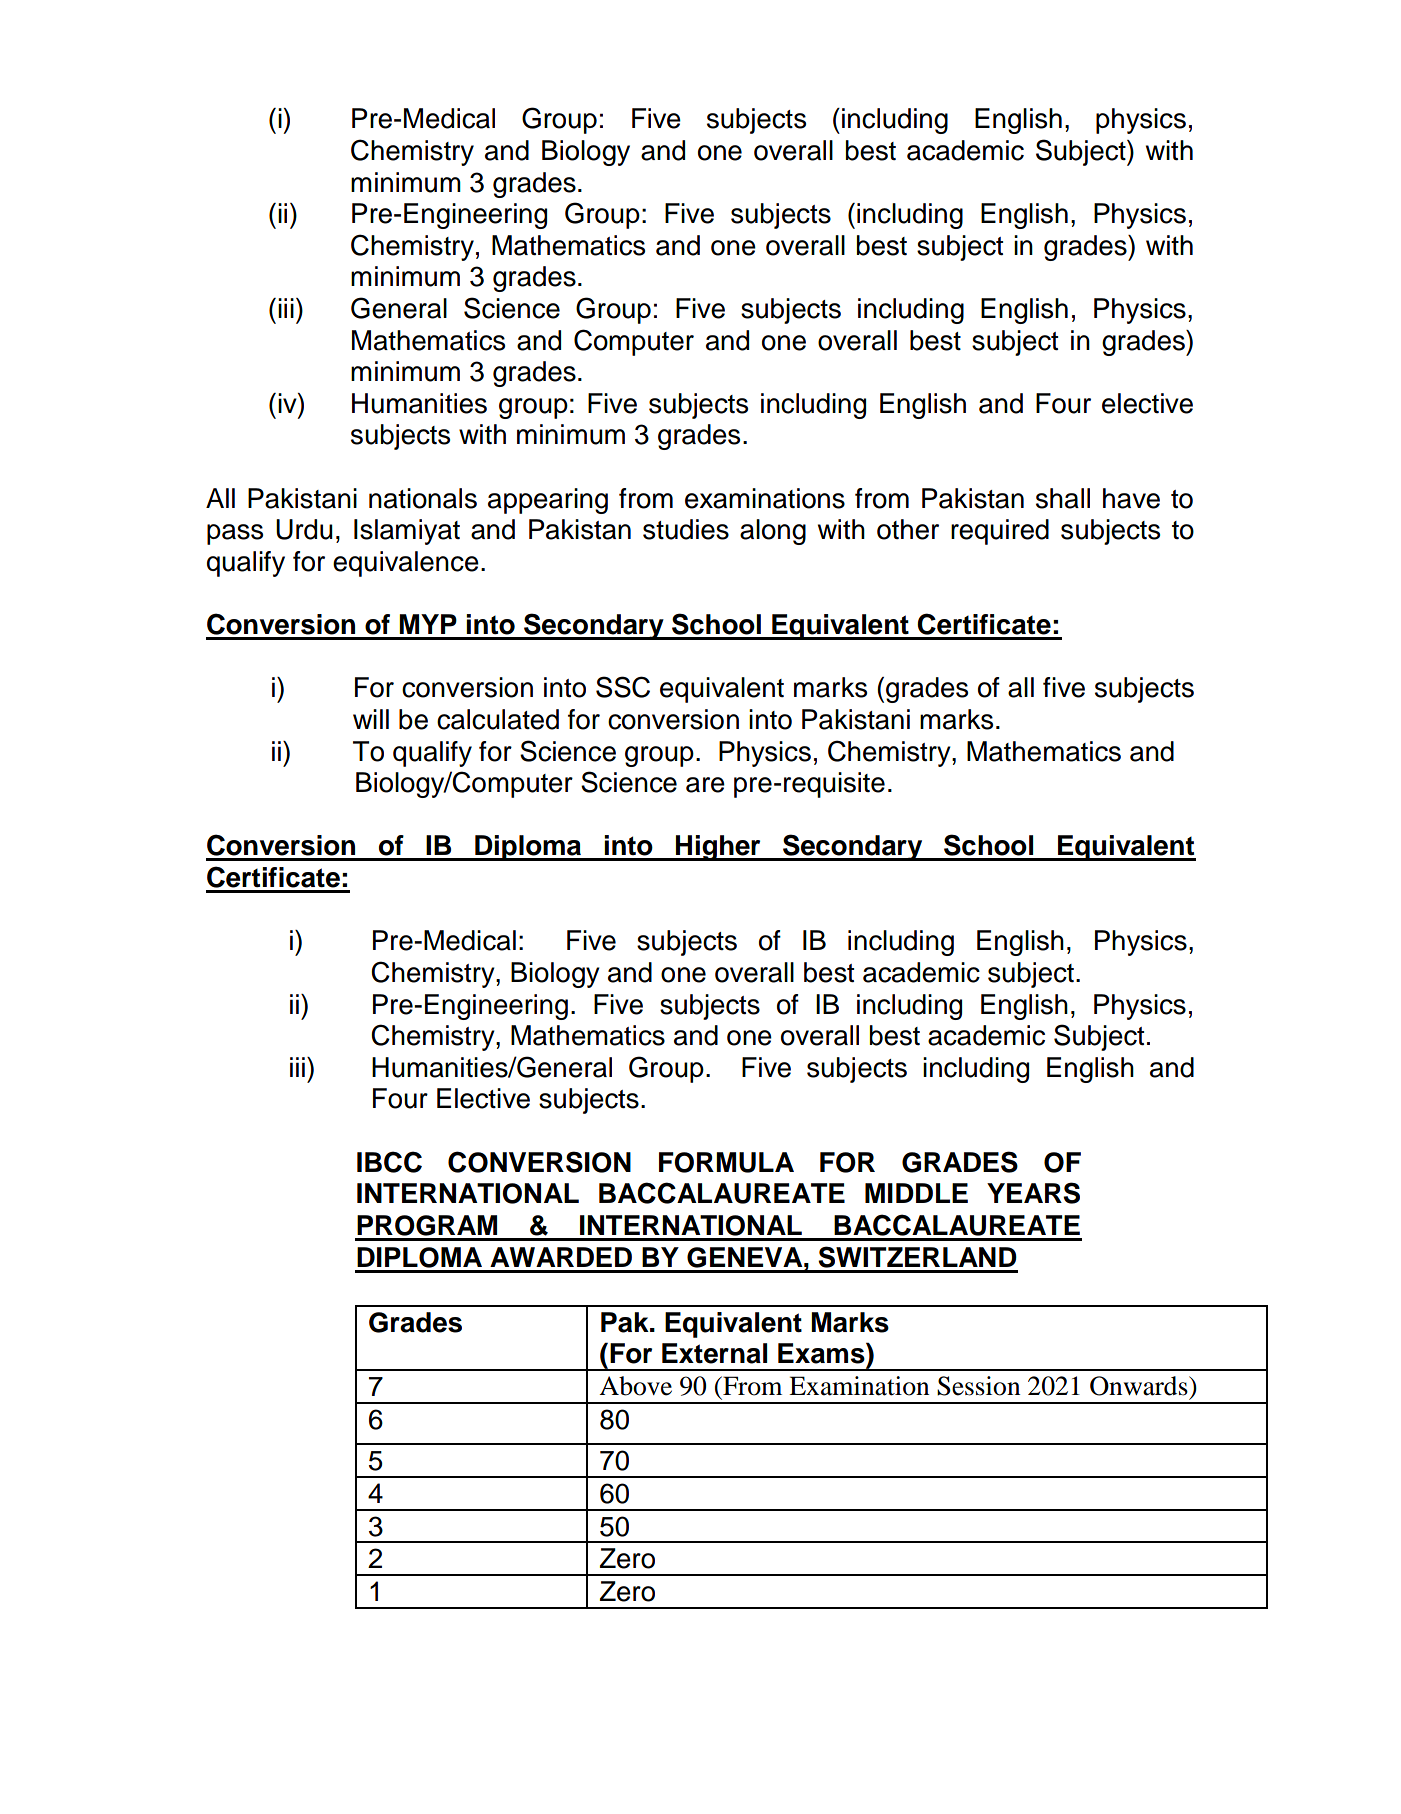 Image resolution: width=1401 pixels, height=1814 pixels. I want to click on Urdu, so click(304, 529).
